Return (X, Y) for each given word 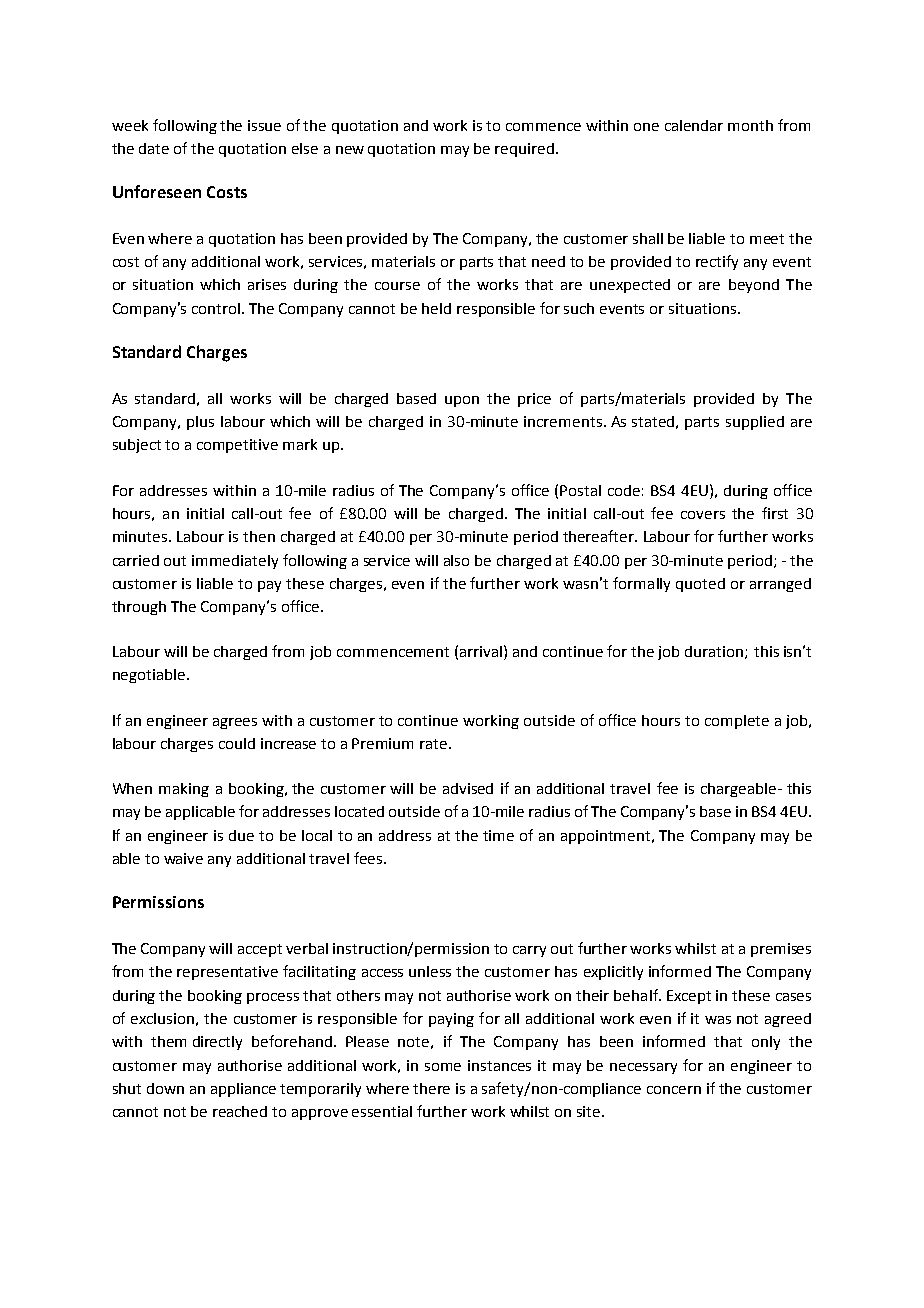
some (443, 1067)
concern (674, 1090)
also (456, 560)
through (139, 608)
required (524, 150)
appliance (243, 1090)
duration (715, 652)
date (154, 148)
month (750, 125)
